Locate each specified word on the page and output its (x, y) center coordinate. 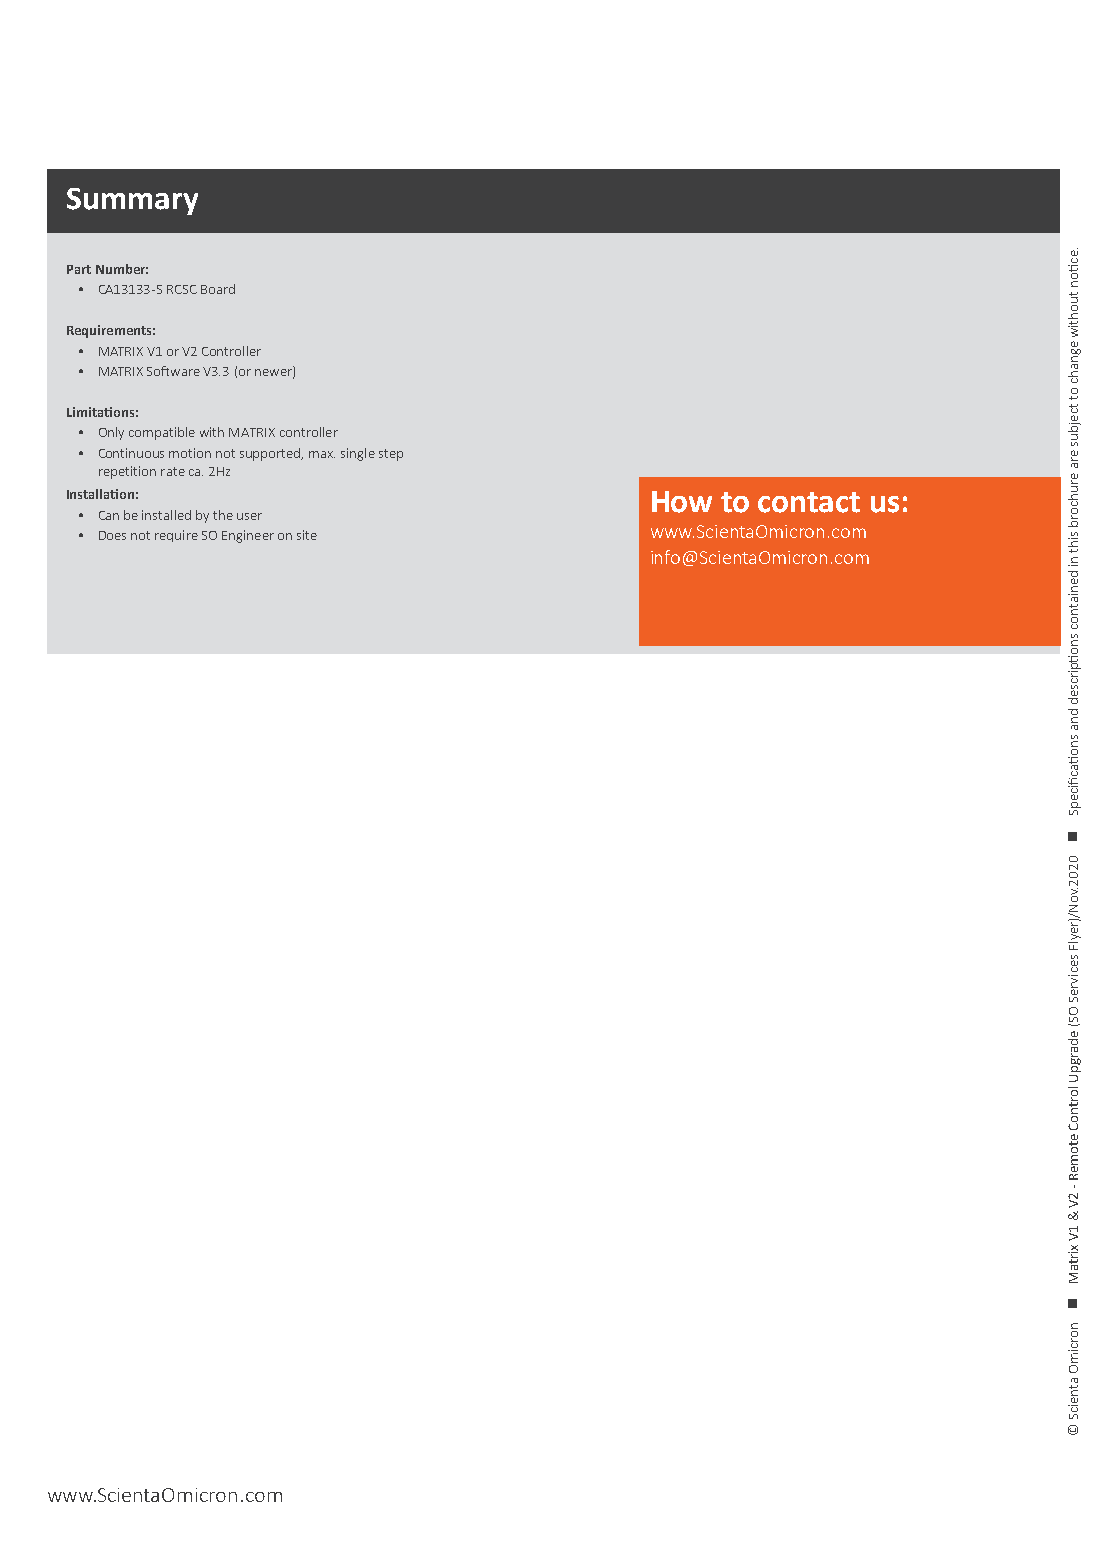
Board (218, 289)
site (307, 535)
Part (79, 269)
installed (166, 515)
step (391, 455)
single (358, 454)
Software (173, 371)
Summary (132, 201)
